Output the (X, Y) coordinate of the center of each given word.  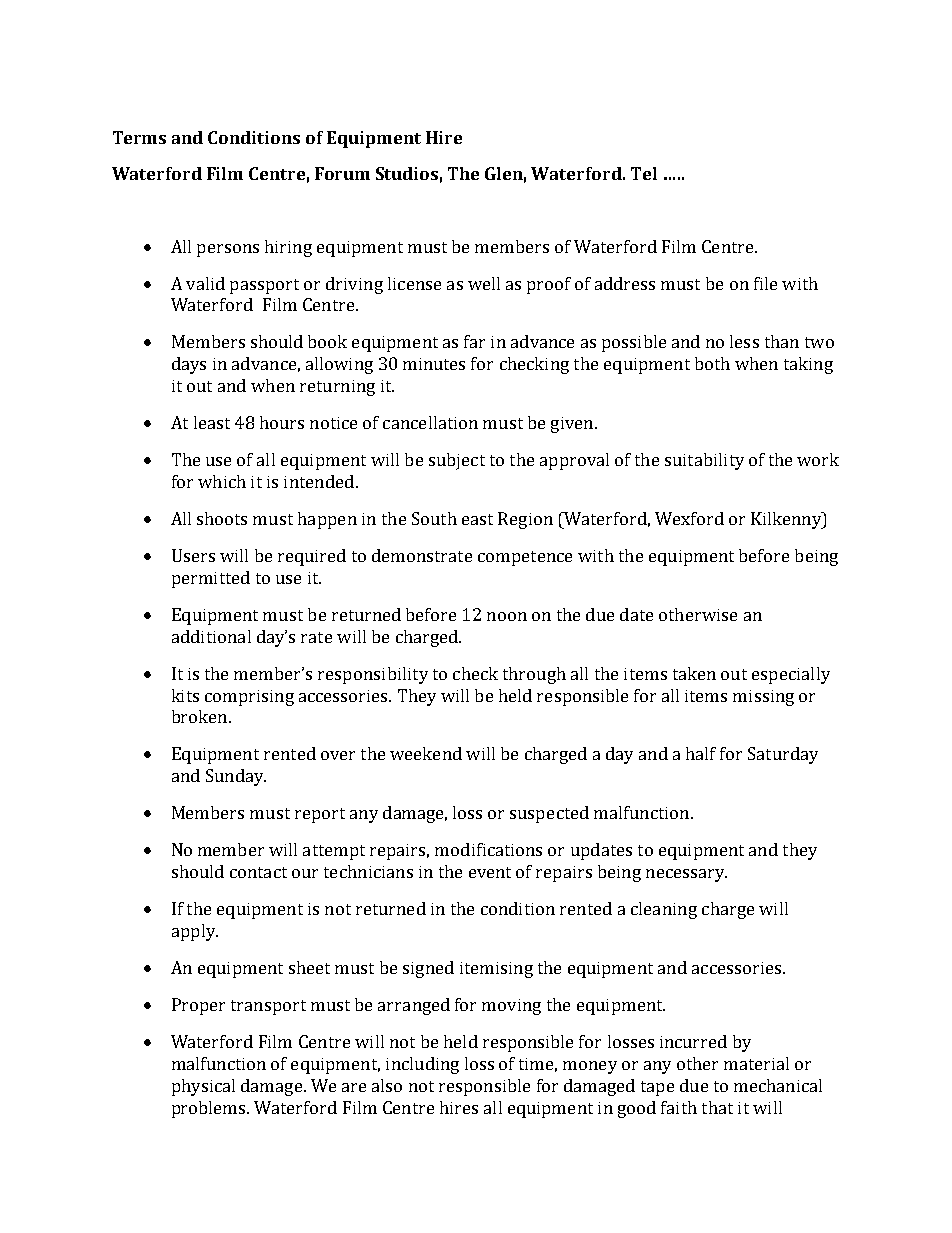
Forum (342, 173)
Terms (139, 137)
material (756, 1063)
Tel (644, 173)
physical (203, 1087)
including (422, 1065)
